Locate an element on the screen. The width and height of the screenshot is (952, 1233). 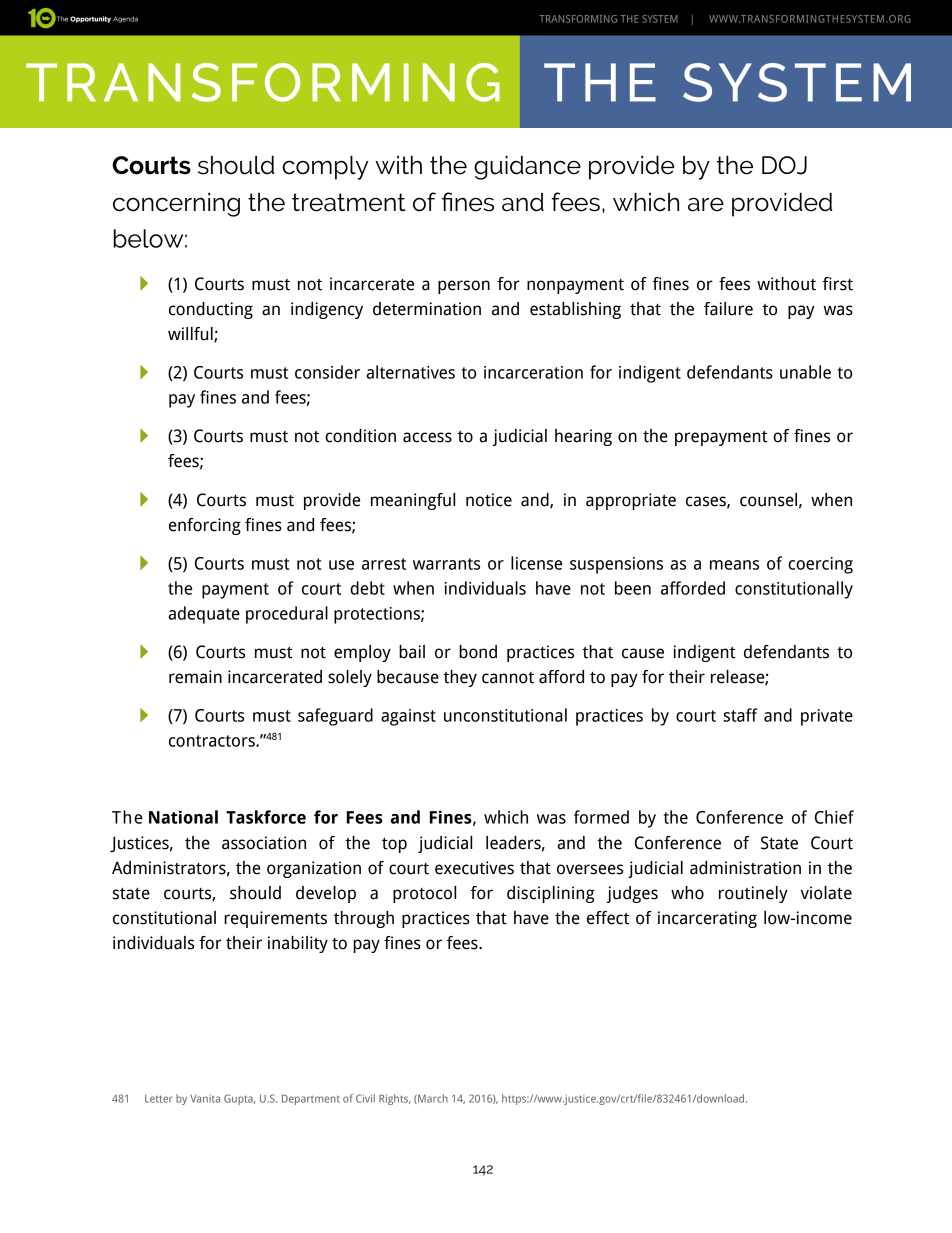
DOJ is located at coordinates (784, 165).
